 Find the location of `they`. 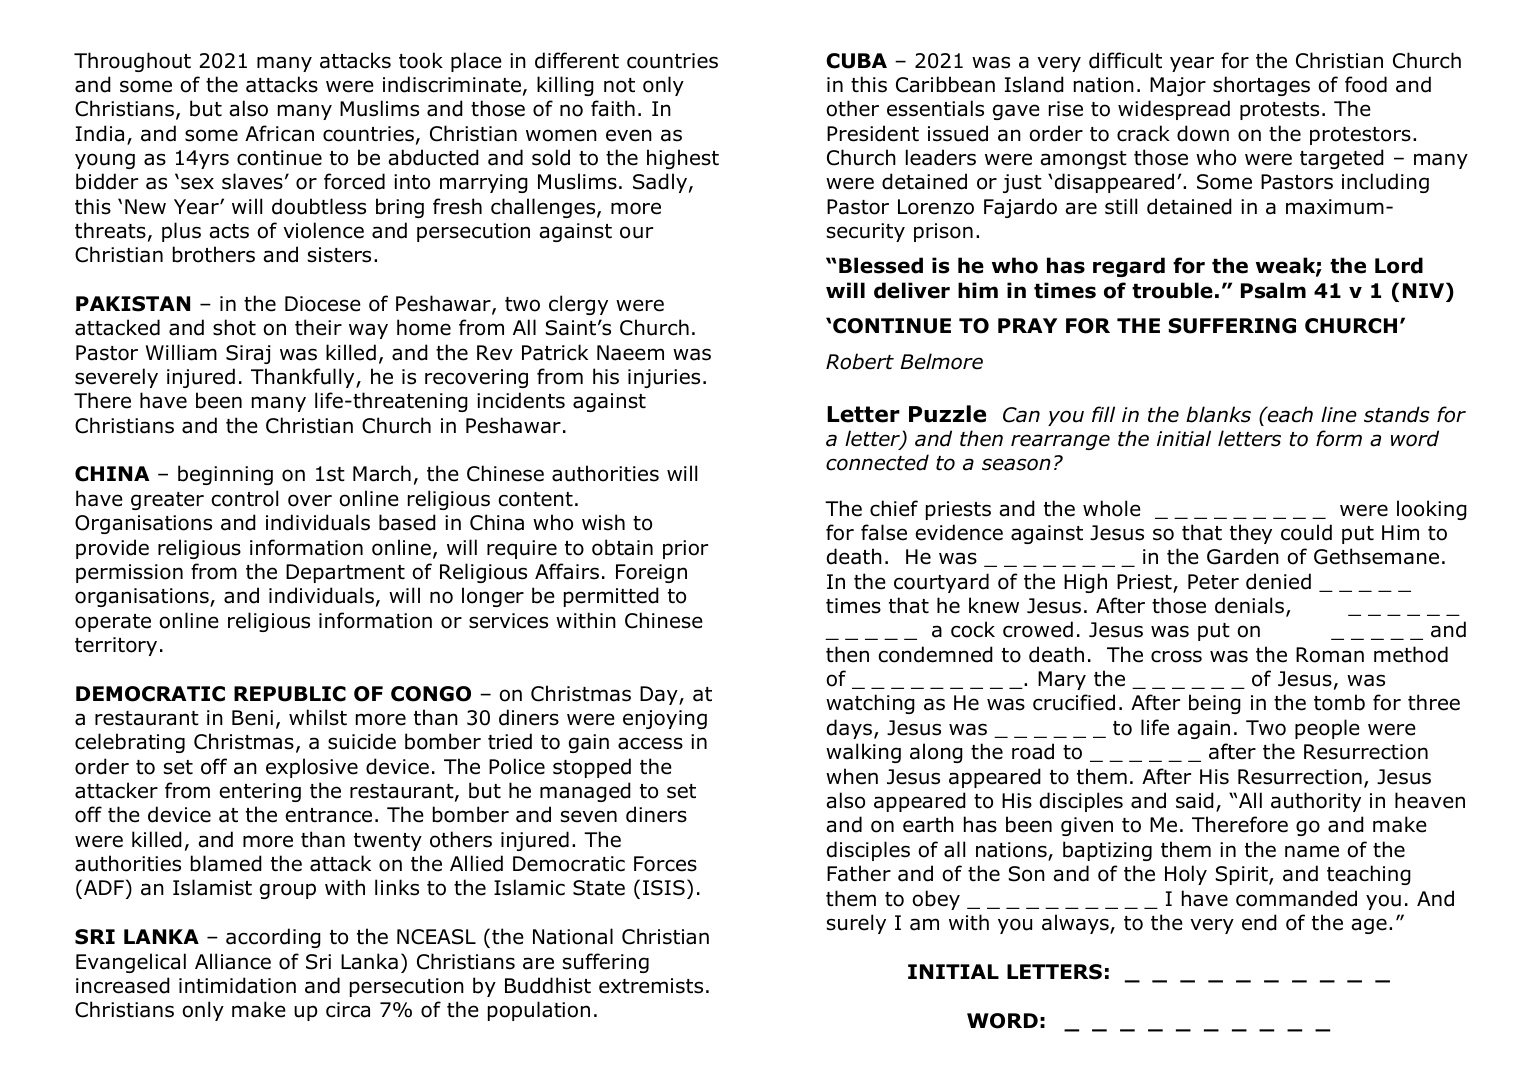

they is located at coordinates (1251, 534).
